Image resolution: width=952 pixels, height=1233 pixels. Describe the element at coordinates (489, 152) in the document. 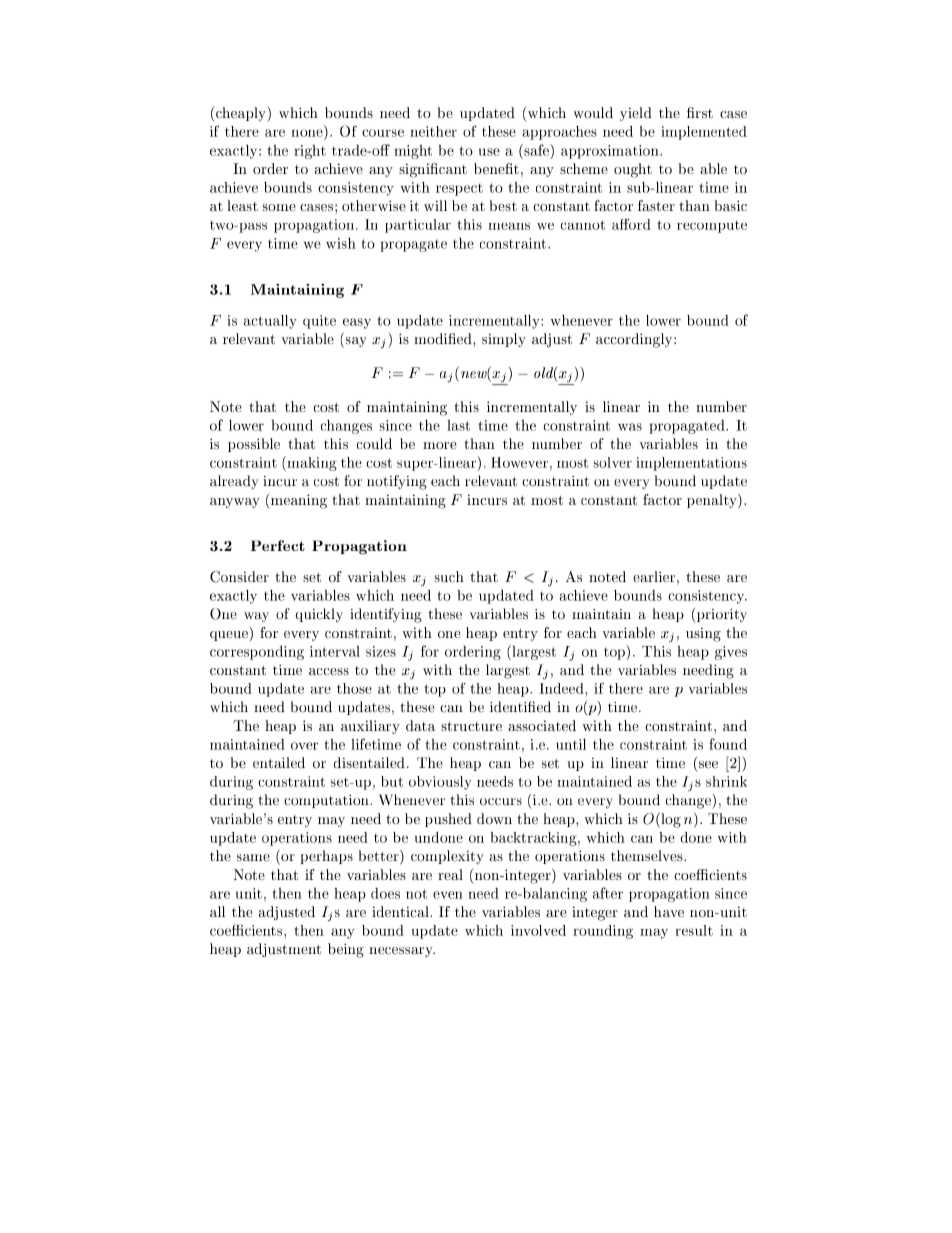

I see `use` at that location.
